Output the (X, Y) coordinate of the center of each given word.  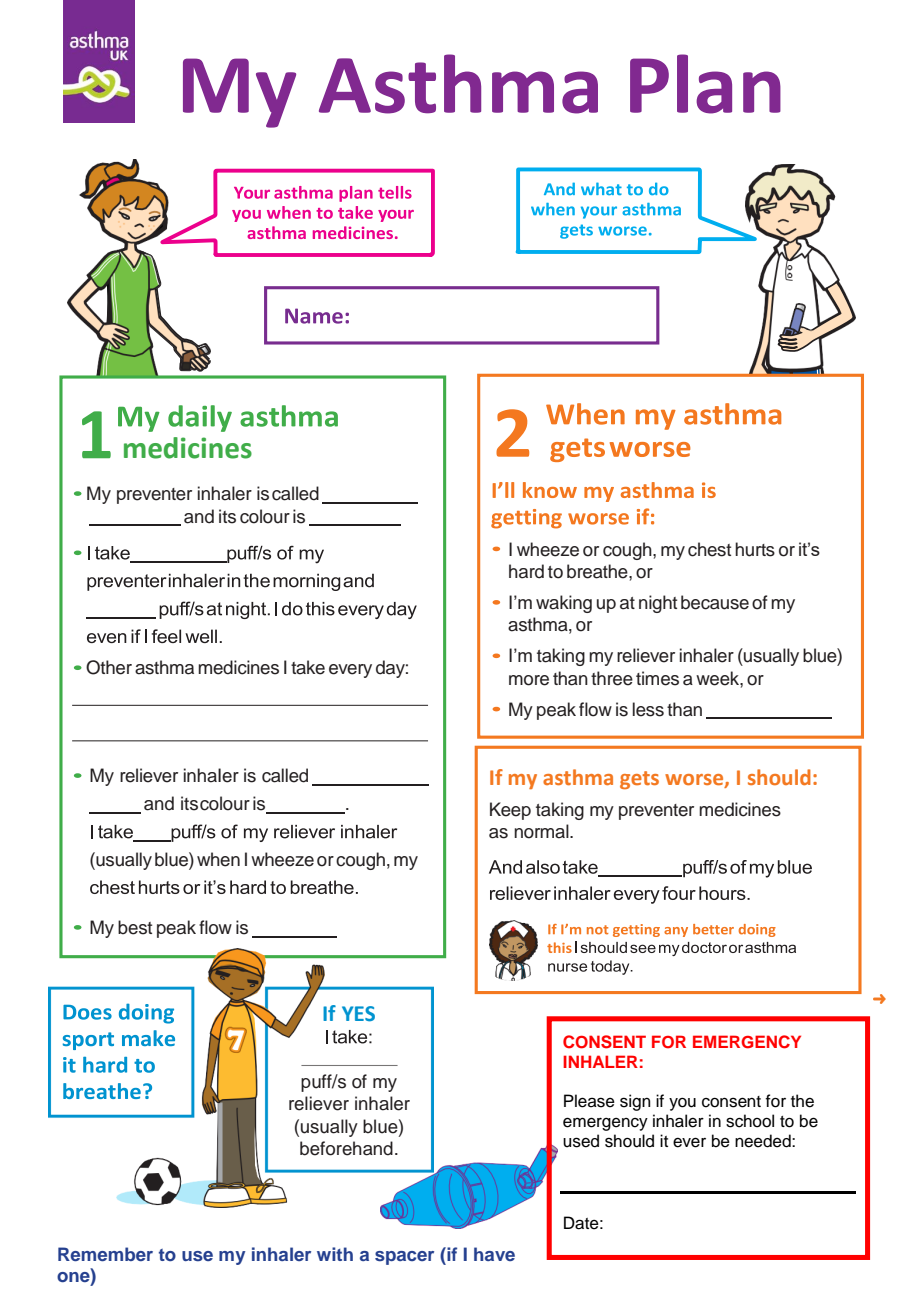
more (529, 680)
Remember (105, 1254)
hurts (755, 549)
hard (526, 571)
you (682, 1104)
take (308, 667)
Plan (705, 84)
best (135, 927)
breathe (598, 571)
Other (109, 667)
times (657, 678)
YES (358, 1014)
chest (709, 549)
